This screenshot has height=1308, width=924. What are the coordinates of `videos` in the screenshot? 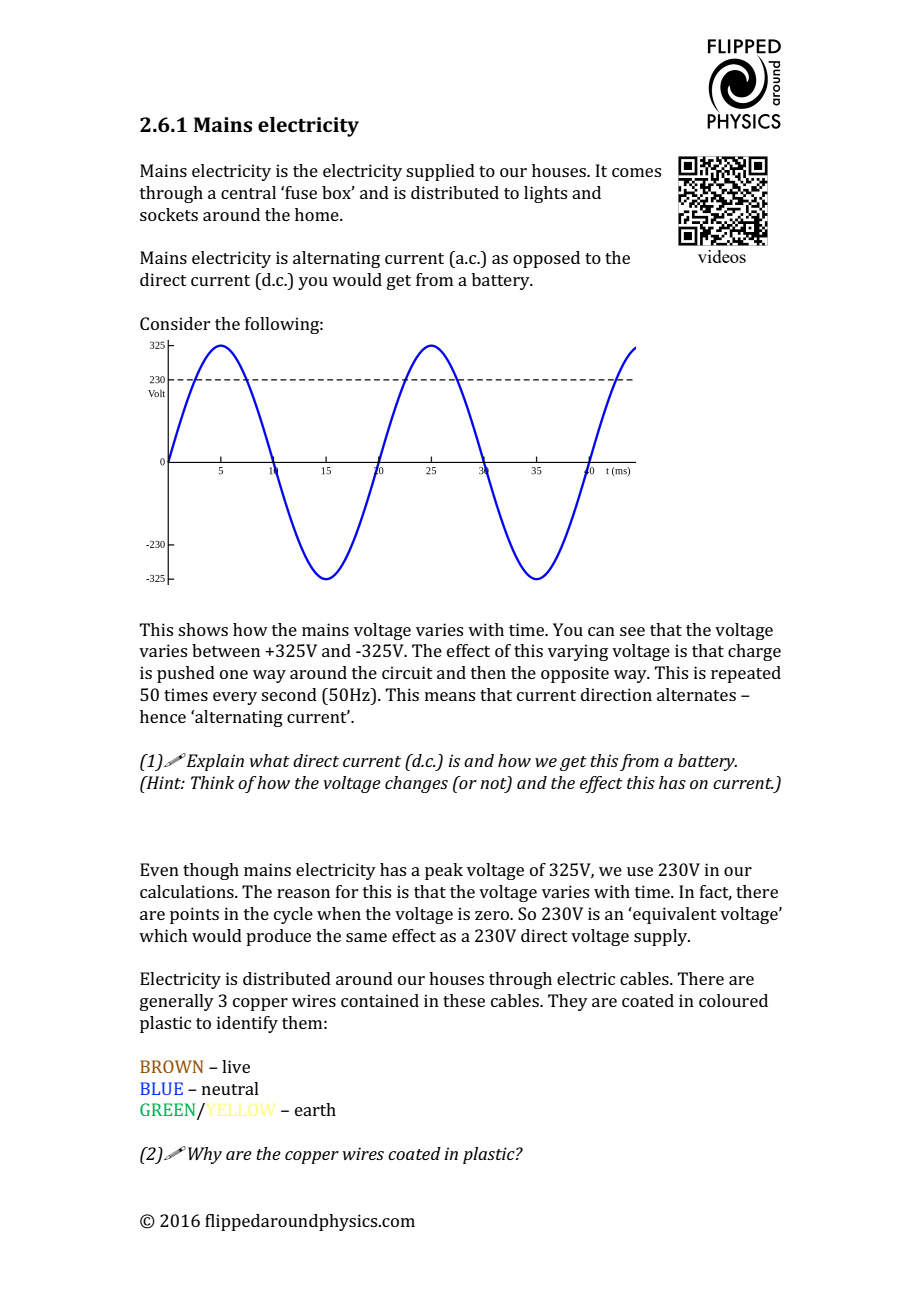 It's located at (722, 256).
